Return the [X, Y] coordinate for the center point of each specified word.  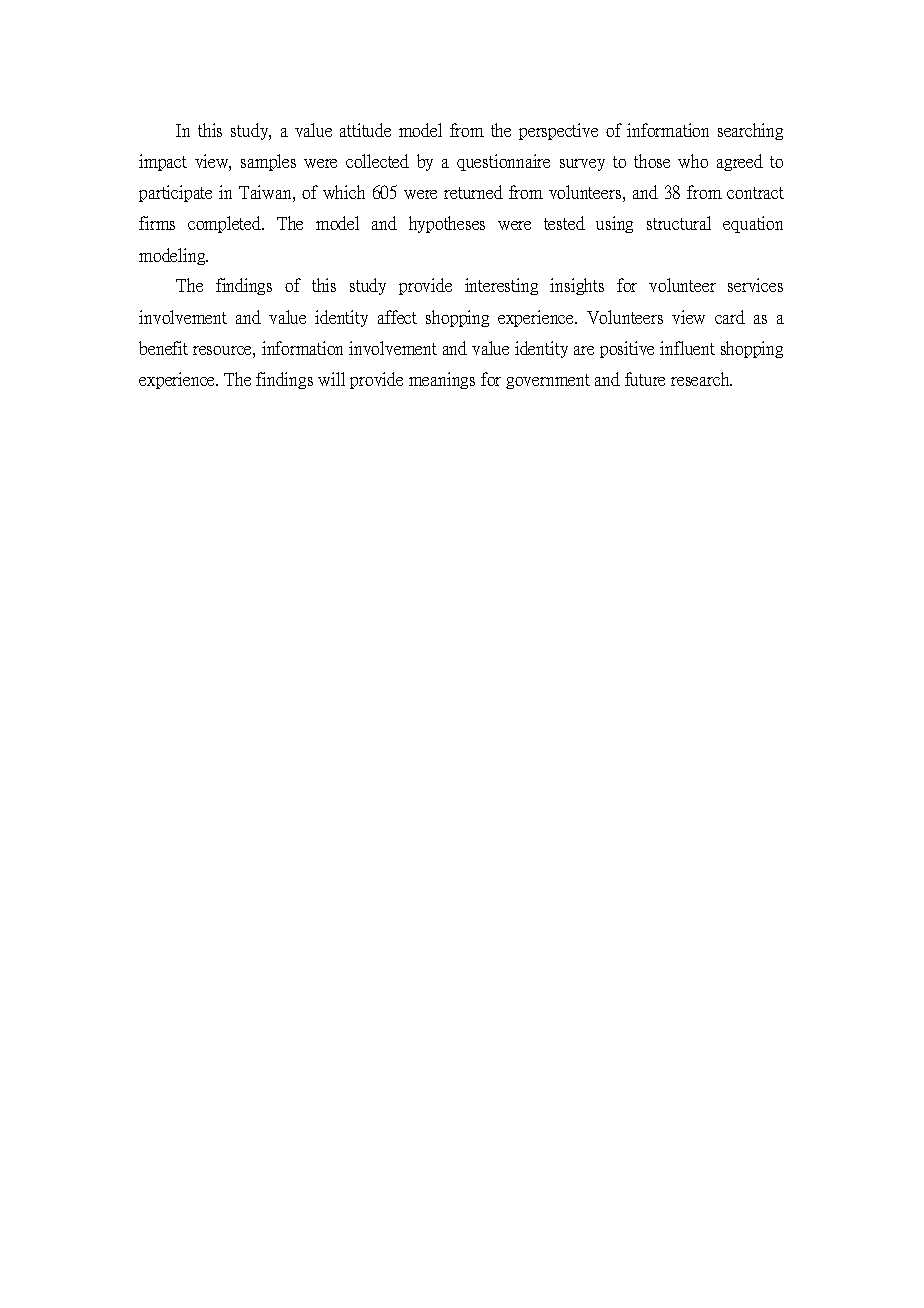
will [331, 379]
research [701, 379]
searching [750, 131]
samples [268, 162]
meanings [442, 380]
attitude [365, 130]
